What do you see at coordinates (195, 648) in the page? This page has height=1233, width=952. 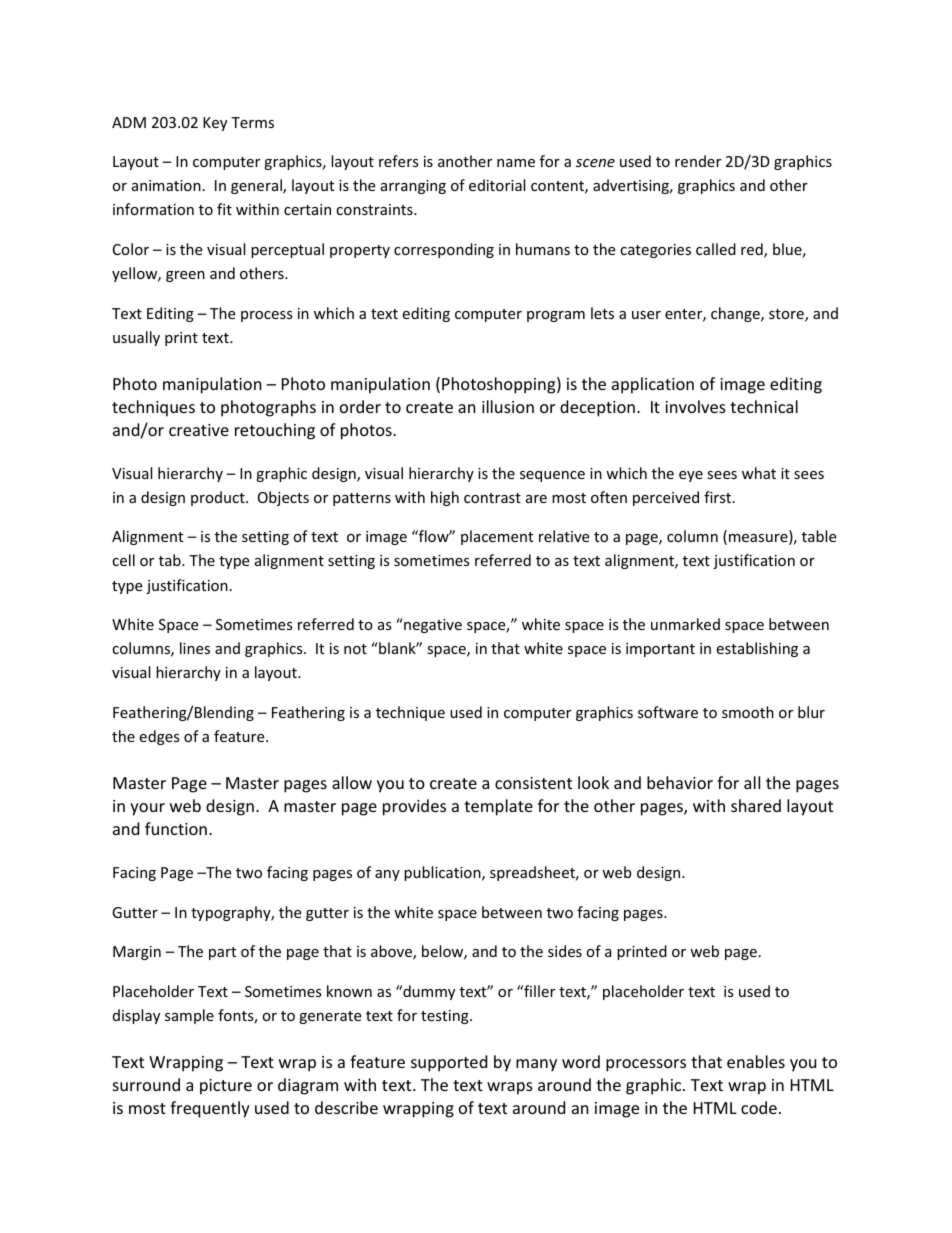 I see `lines` at bounding box center [195, 648].
